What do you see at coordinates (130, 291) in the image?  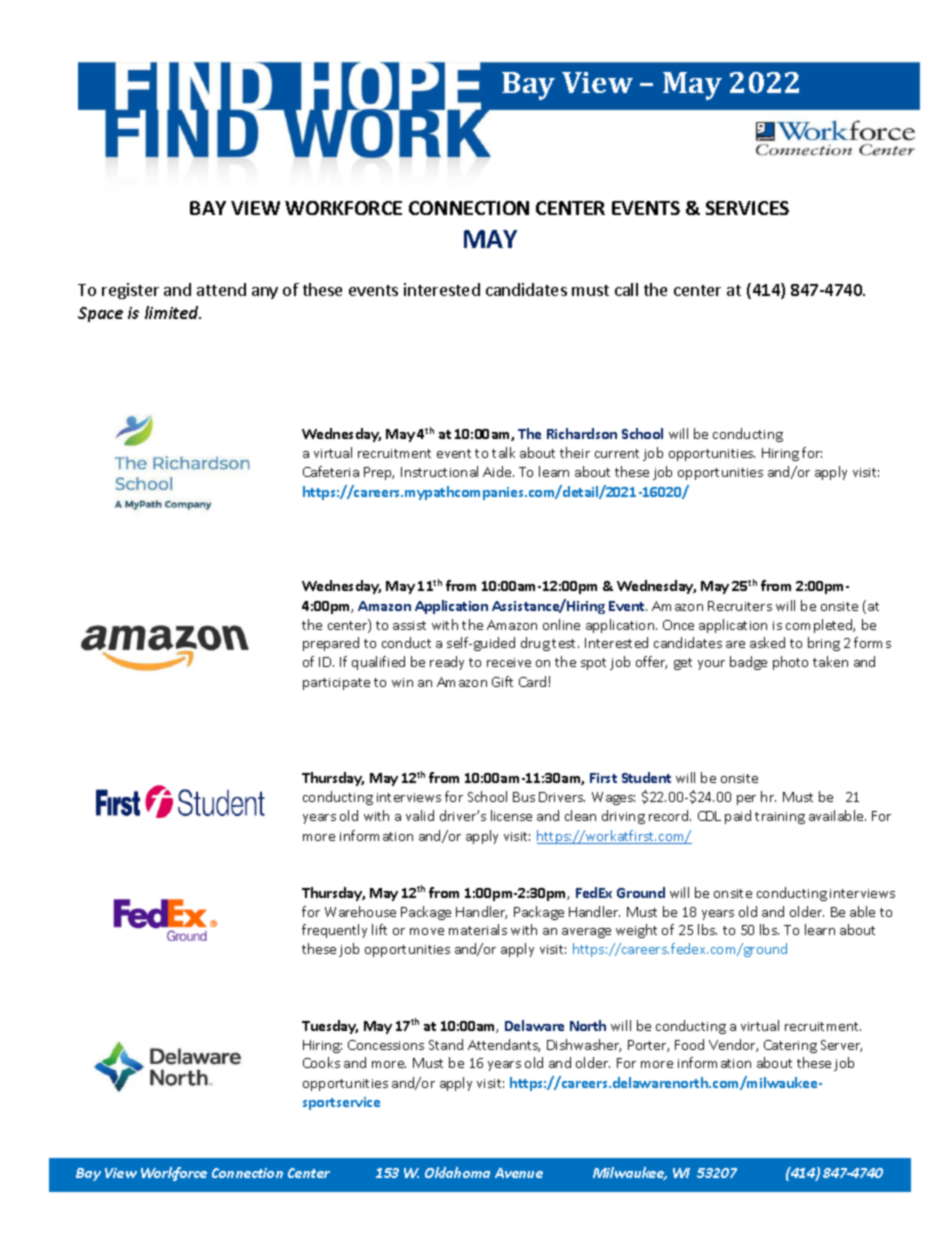 I see `register` at bounding box center [130, 291].
